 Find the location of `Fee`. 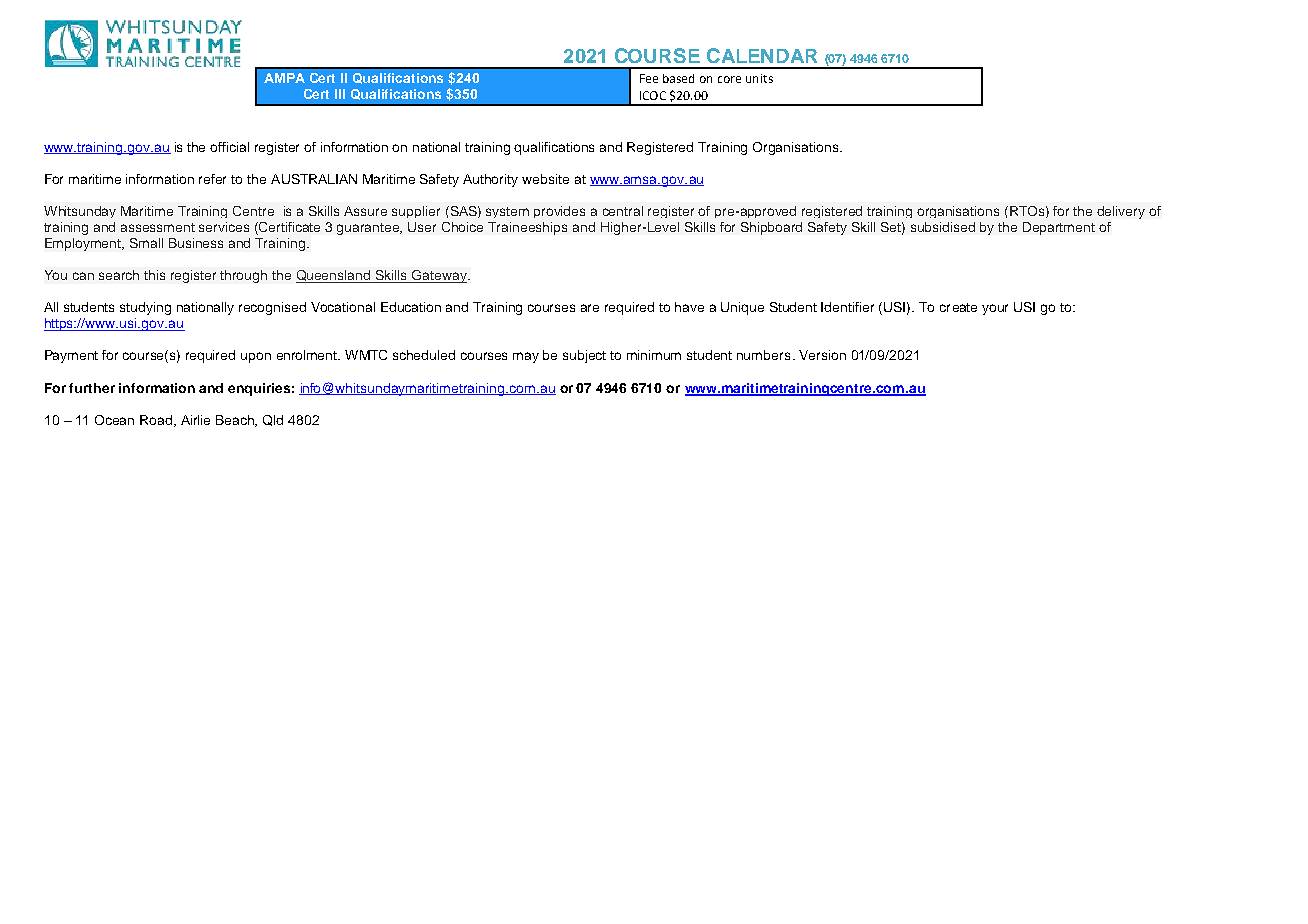

Fee is located at coordinates (649, 78).
